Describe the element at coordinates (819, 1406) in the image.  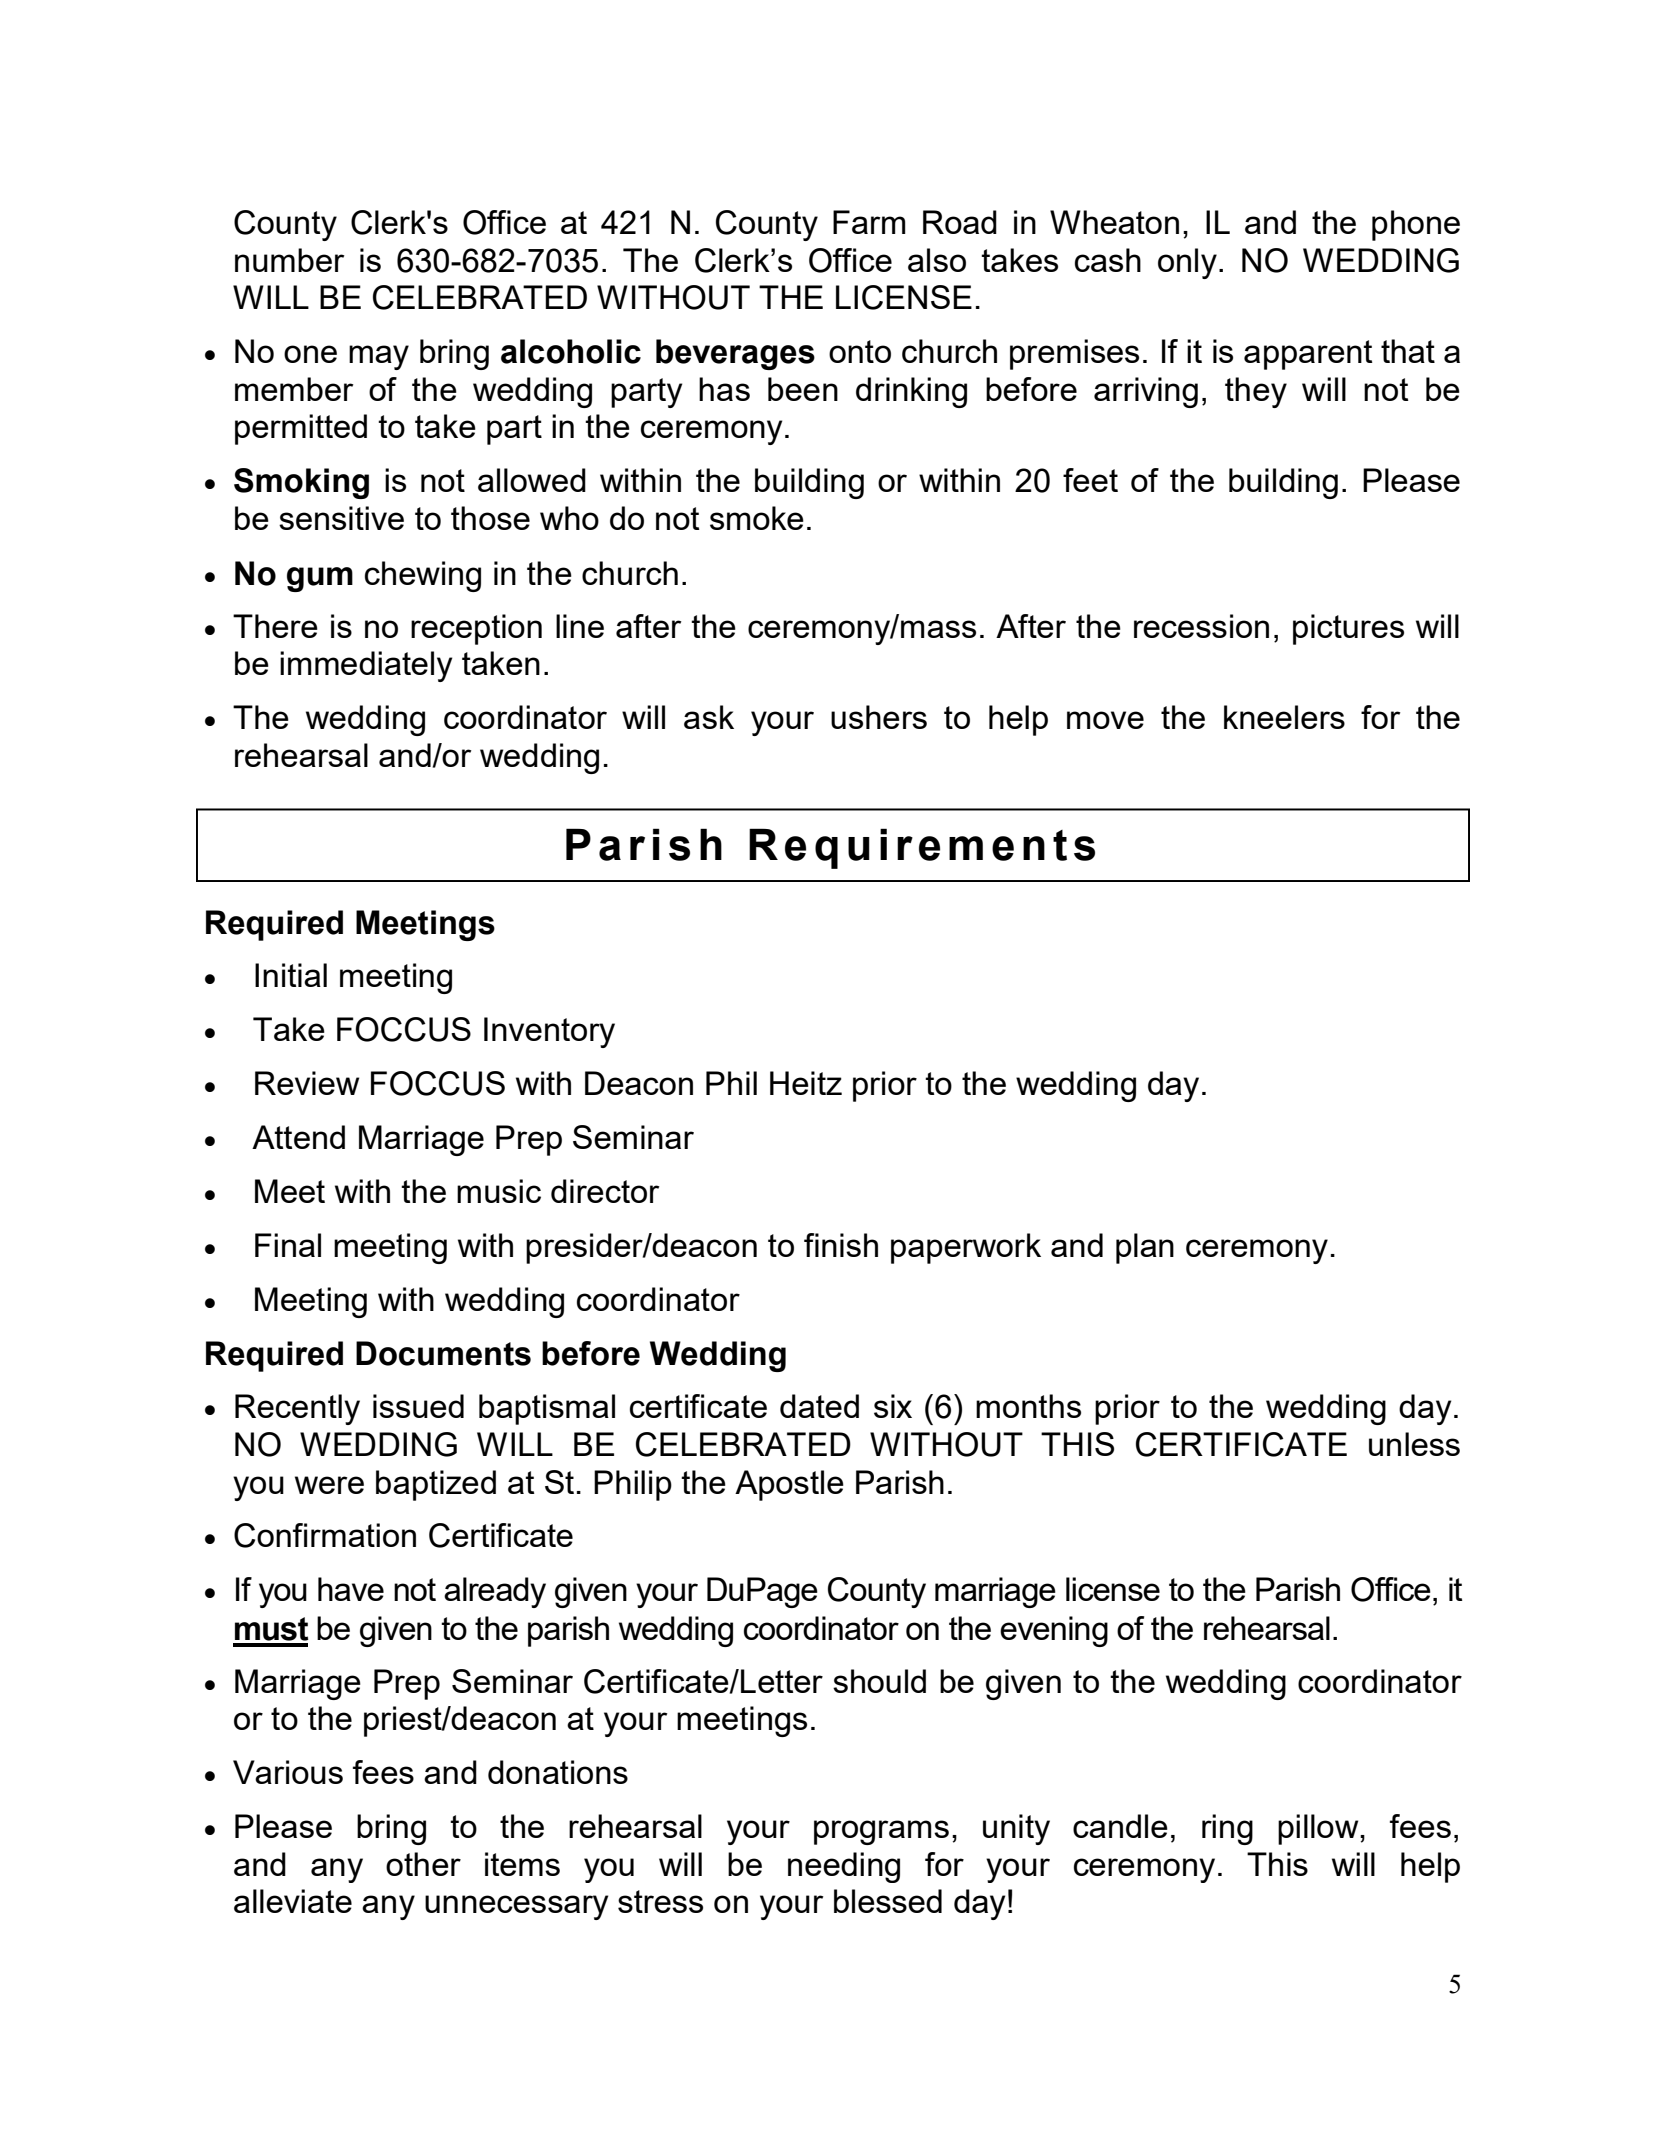
I see `dated` at that location.
